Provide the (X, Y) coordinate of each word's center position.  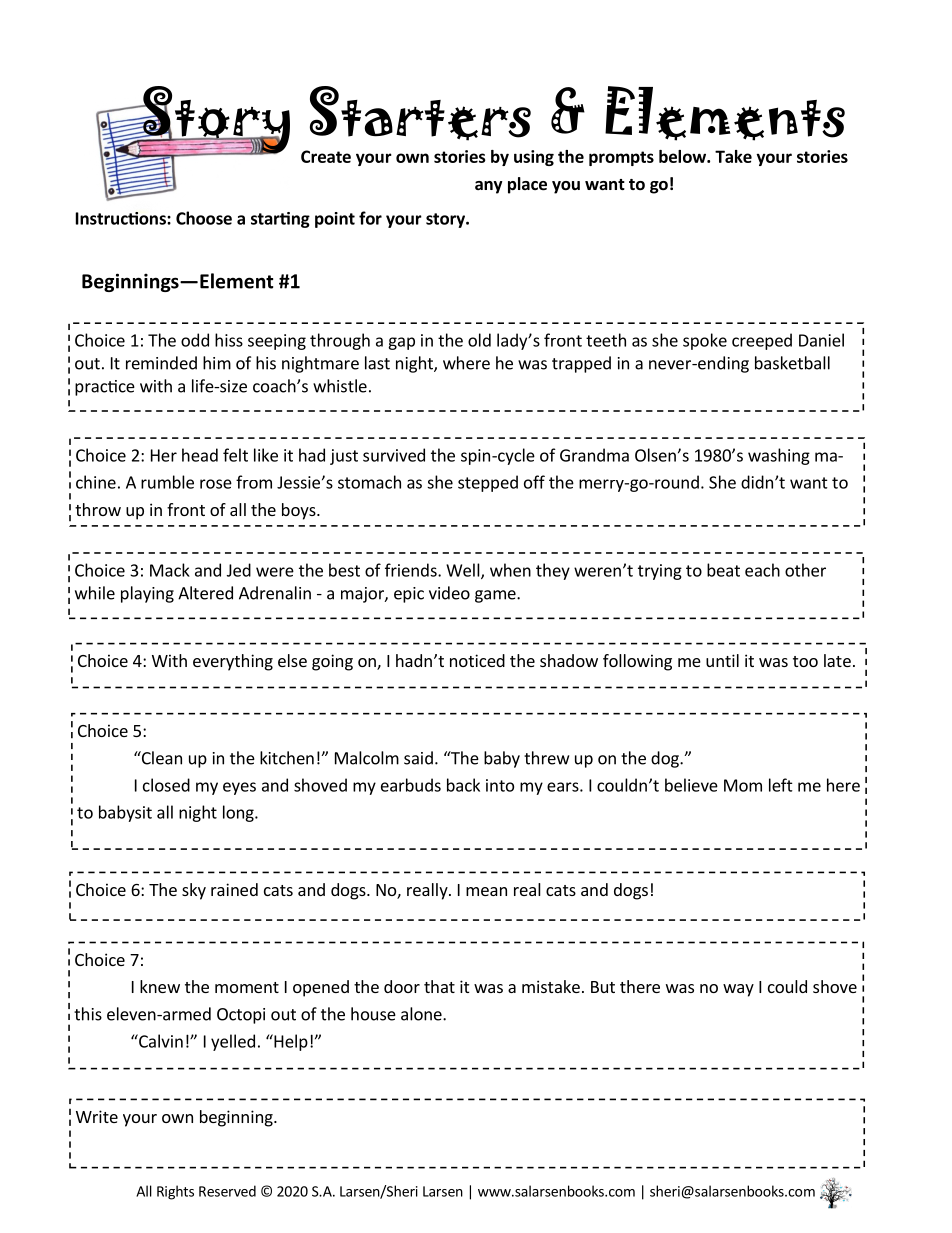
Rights (175, 1192)
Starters (420, 113)
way (738, 990)
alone (422, 1014)
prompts (621, 158)
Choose (204, 218)
